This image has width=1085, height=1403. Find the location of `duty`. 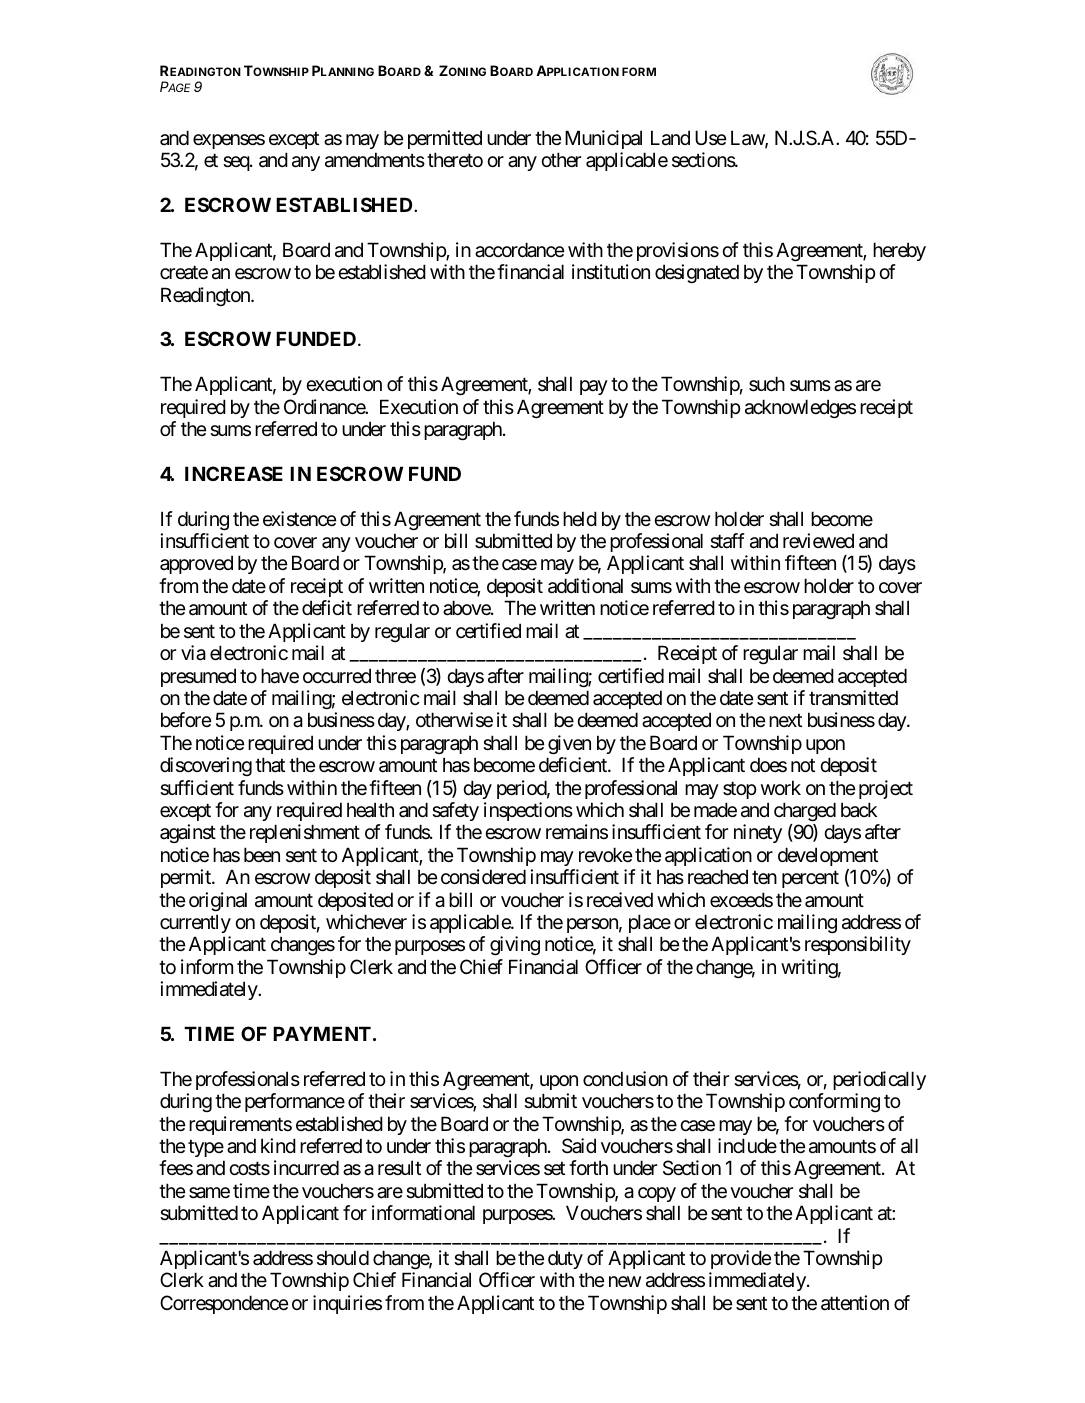

duty is located at coordinates (565, 1259).
